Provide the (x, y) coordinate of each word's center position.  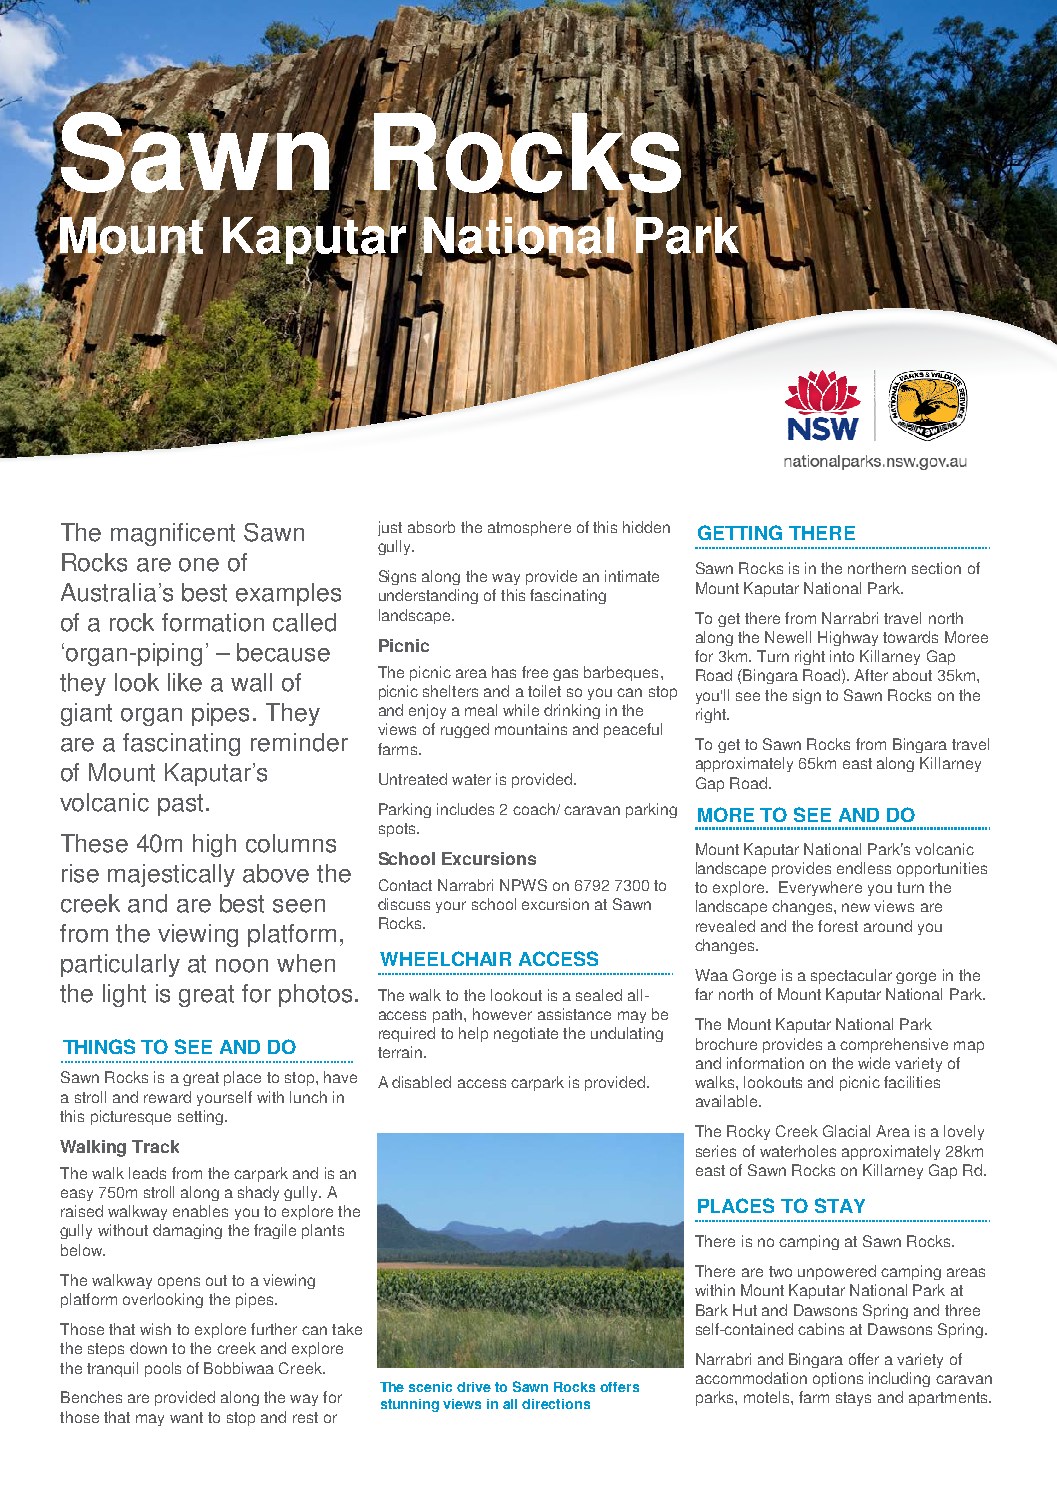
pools (163, 1369)
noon (242, 966)
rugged (465, 730)
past (180, 805)
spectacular (851, 976)
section (936, 568)
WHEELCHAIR (445, 958)
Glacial (846, 1131)
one (199, 565)
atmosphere (529, 528)
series (716, 1151)
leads (147, 1173)
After (871, 675)
